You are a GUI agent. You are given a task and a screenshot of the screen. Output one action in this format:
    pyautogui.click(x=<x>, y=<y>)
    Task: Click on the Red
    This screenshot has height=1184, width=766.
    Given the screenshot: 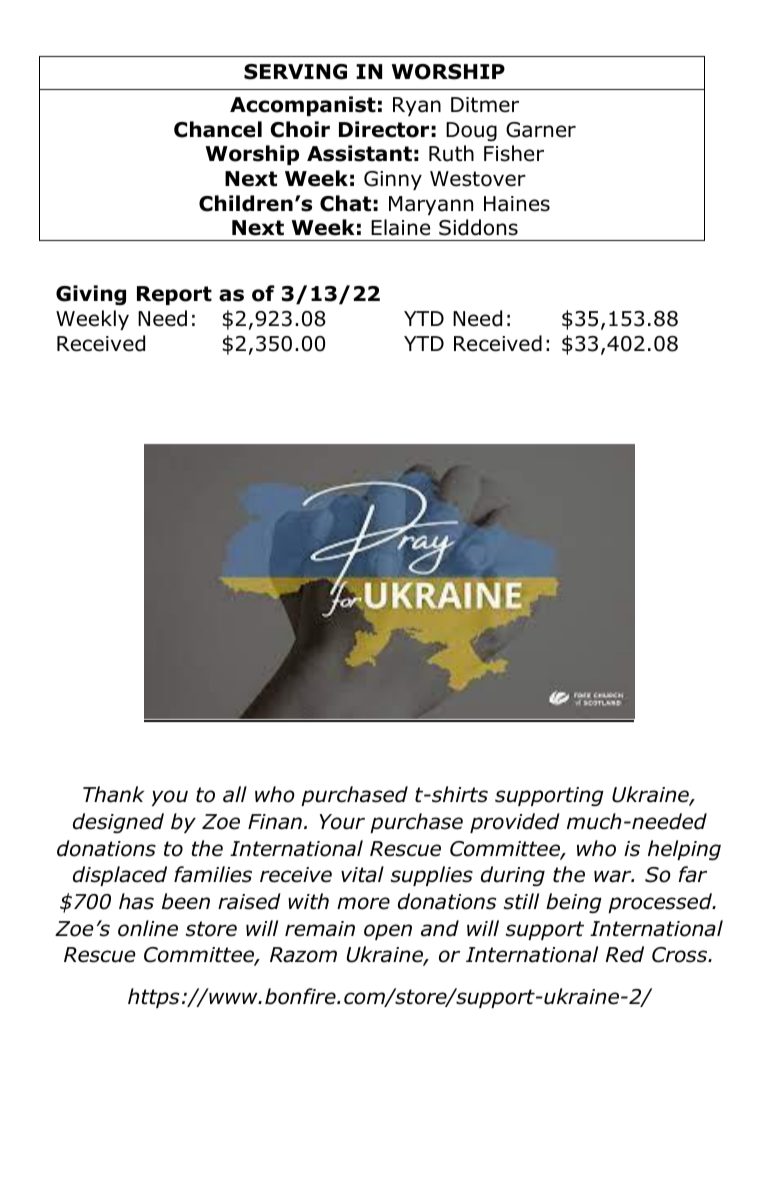 What is the action you would take?
    pyautogui.click(x=625, y=954)
